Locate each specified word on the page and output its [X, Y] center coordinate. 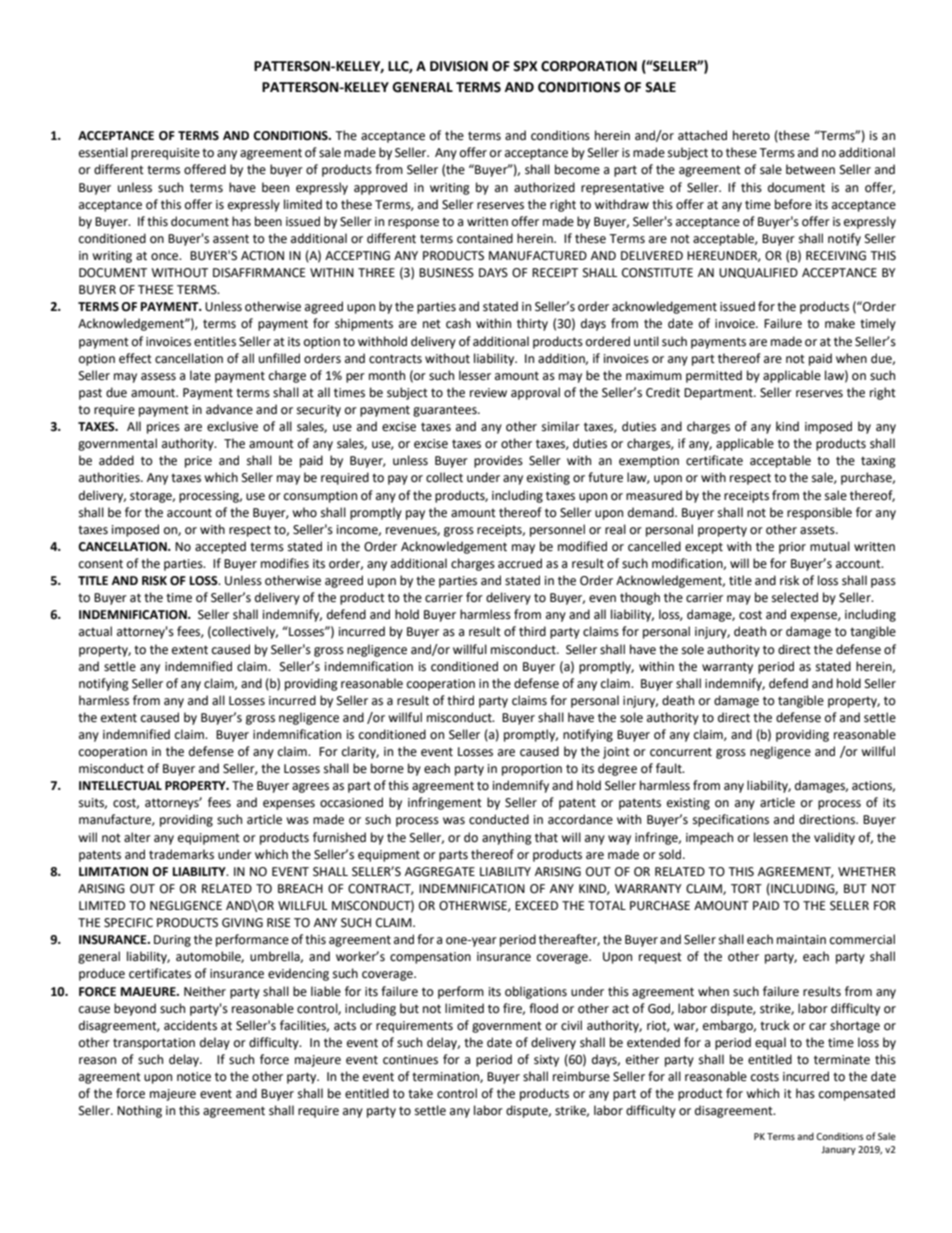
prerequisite [165, 154]
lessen [771, 837]
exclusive [232, 426]
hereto [751, 135]
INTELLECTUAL [120, 786]
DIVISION [459, 66]
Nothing [139, 1111]
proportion [532, 770]
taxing [878, 462]
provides [498, 461]
